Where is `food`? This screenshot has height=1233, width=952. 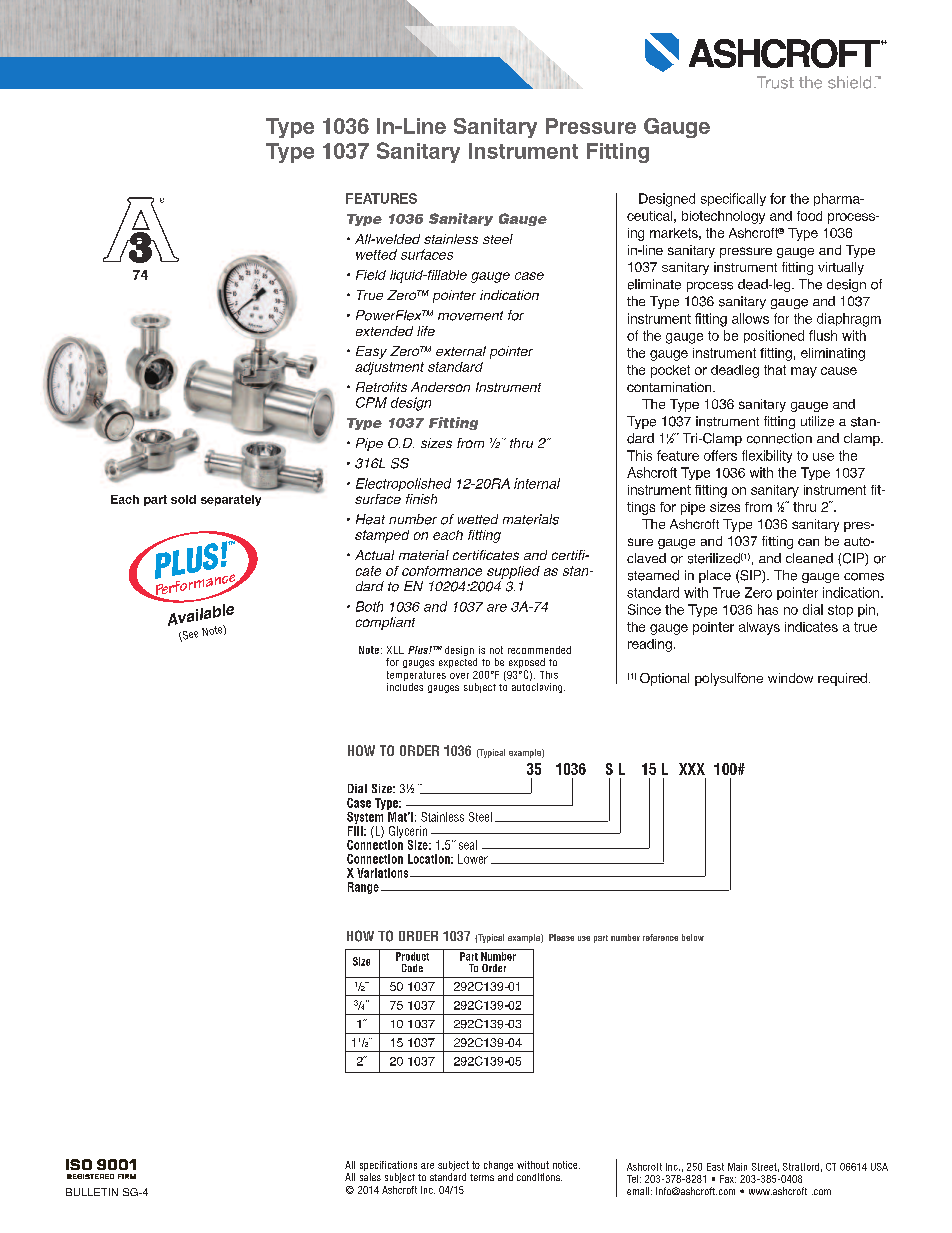 food is located at coordinates (809, 216).
